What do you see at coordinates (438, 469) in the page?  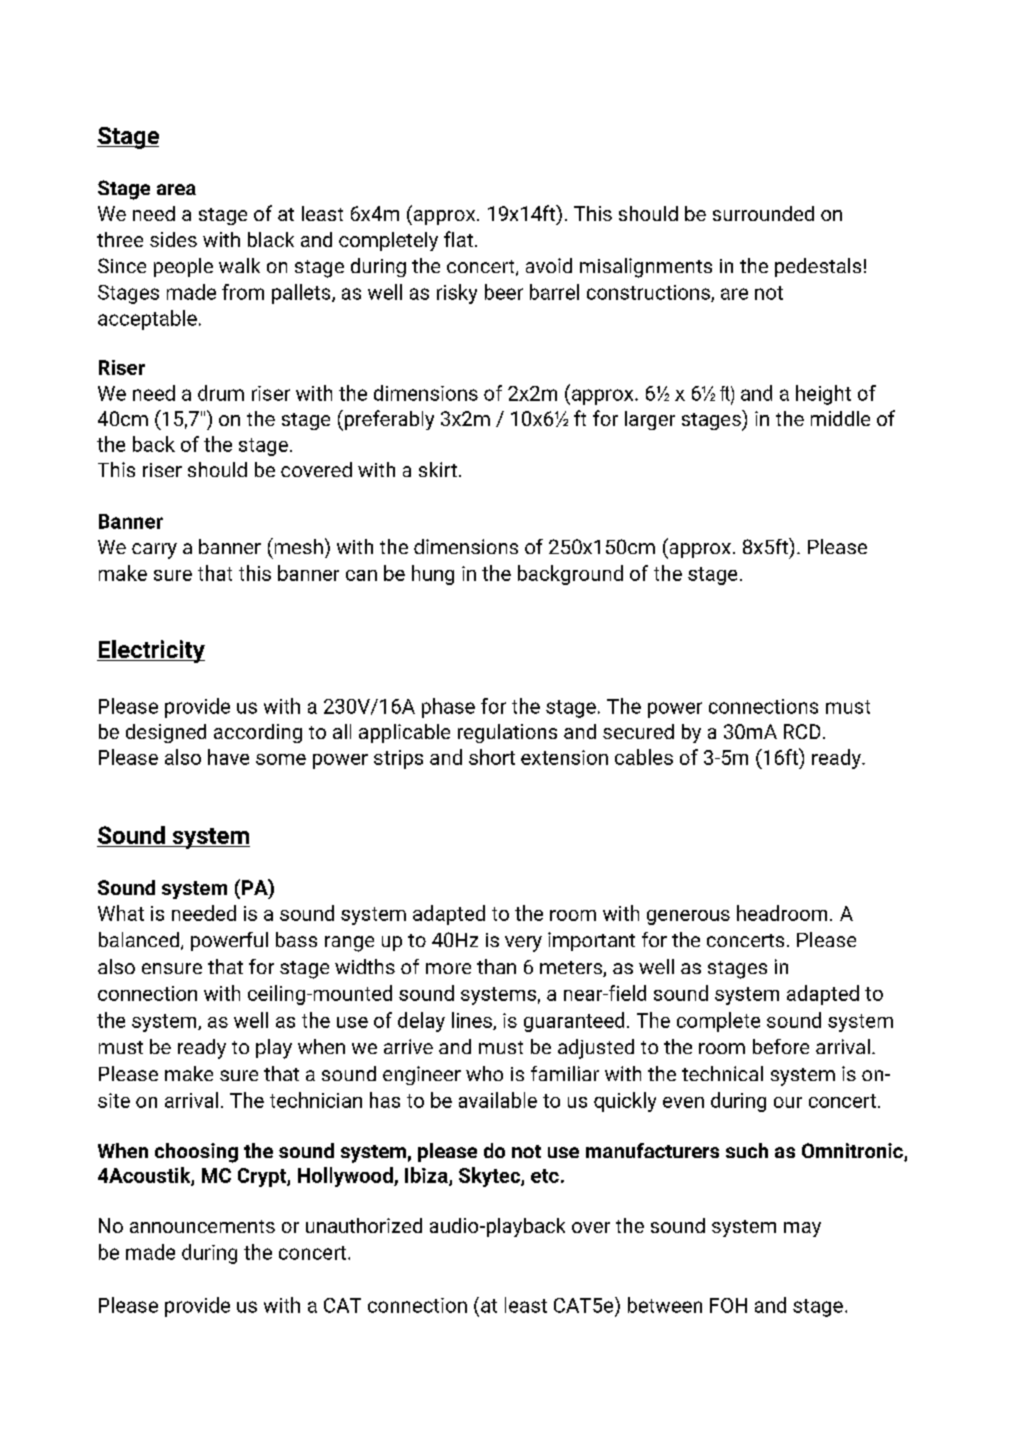 I see `skirt` at bounding box center [438, 469].
